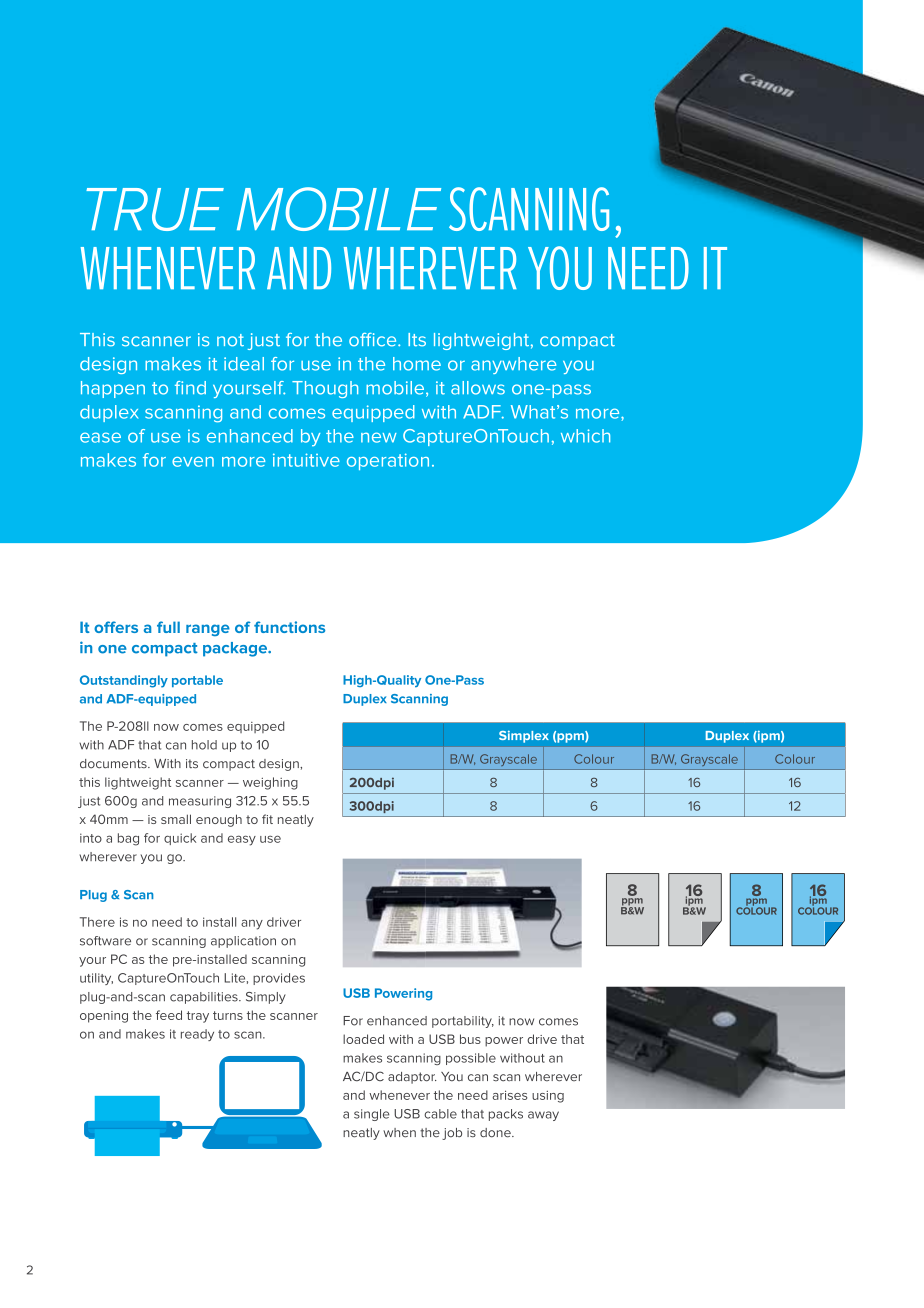  What do you see at coordinates (128, 839) in the screenshot?
I see `bag` at bounding box center [128, 839].
